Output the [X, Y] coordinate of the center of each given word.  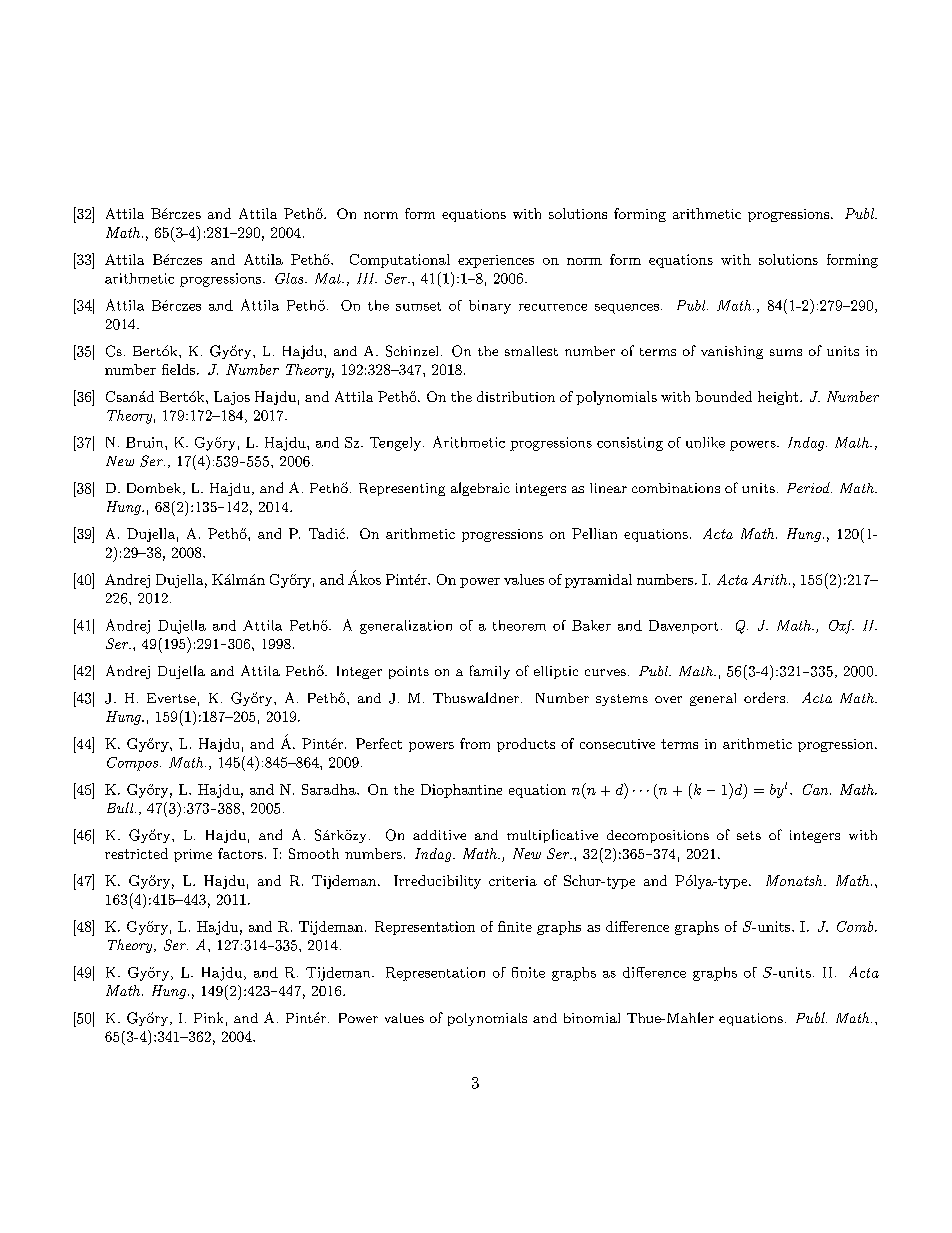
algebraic [480, 489]
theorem [519, 625]
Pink [208, 1017]
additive [439, 835]
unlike [705, 442]
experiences [496, 261]
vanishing [732, 352]
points [409, 672]
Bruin [146, 442]
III [367, 278]
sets [749, 835]
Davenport [683, 627]
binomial [592, 1018]
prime [193, 855]
